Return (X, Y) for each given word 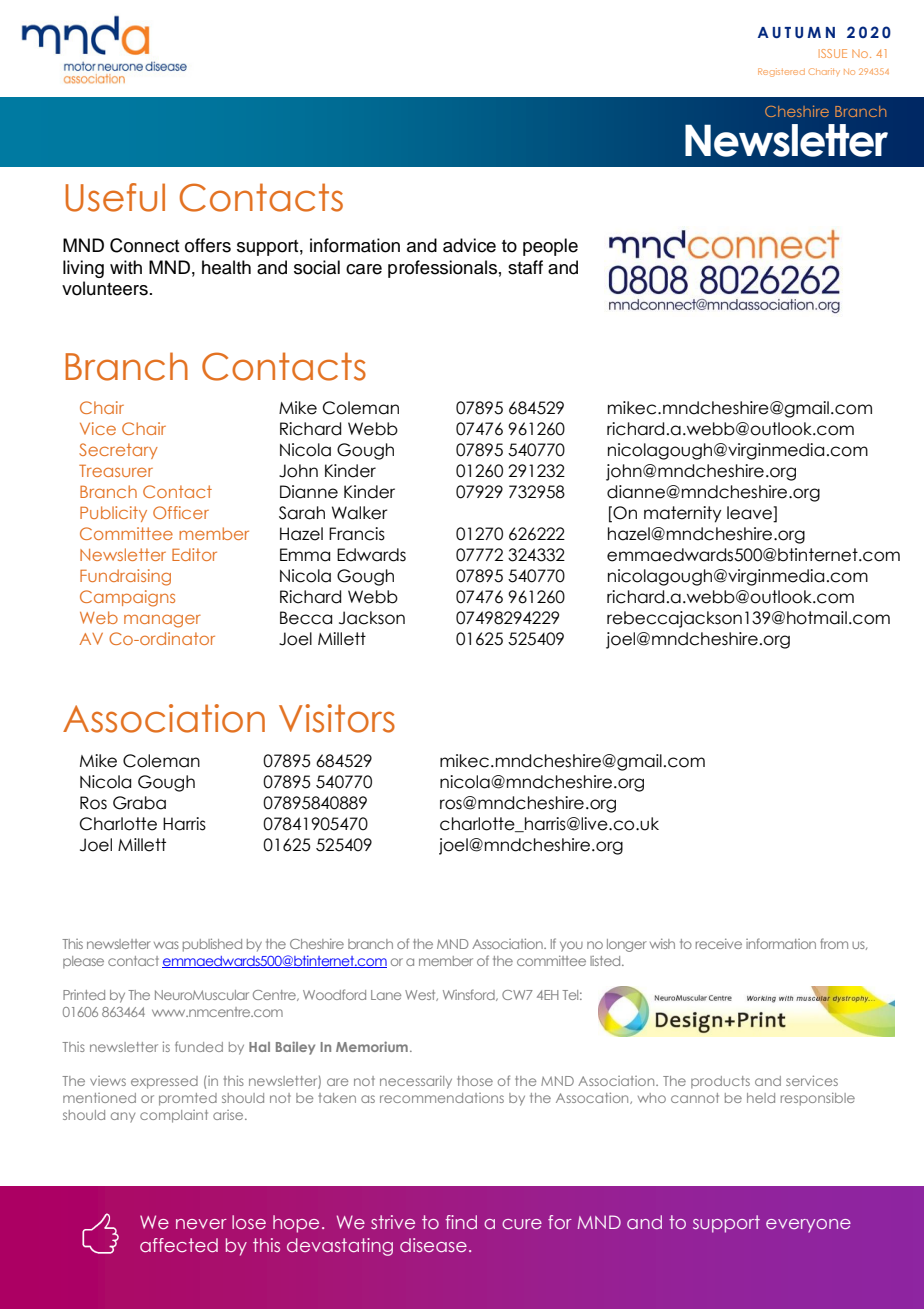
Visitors (337, 718)
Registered (781, 72)
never (201, 1224)
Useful (115, 197)
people (550, 247)
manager (162, 621)
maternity (682, 514)
